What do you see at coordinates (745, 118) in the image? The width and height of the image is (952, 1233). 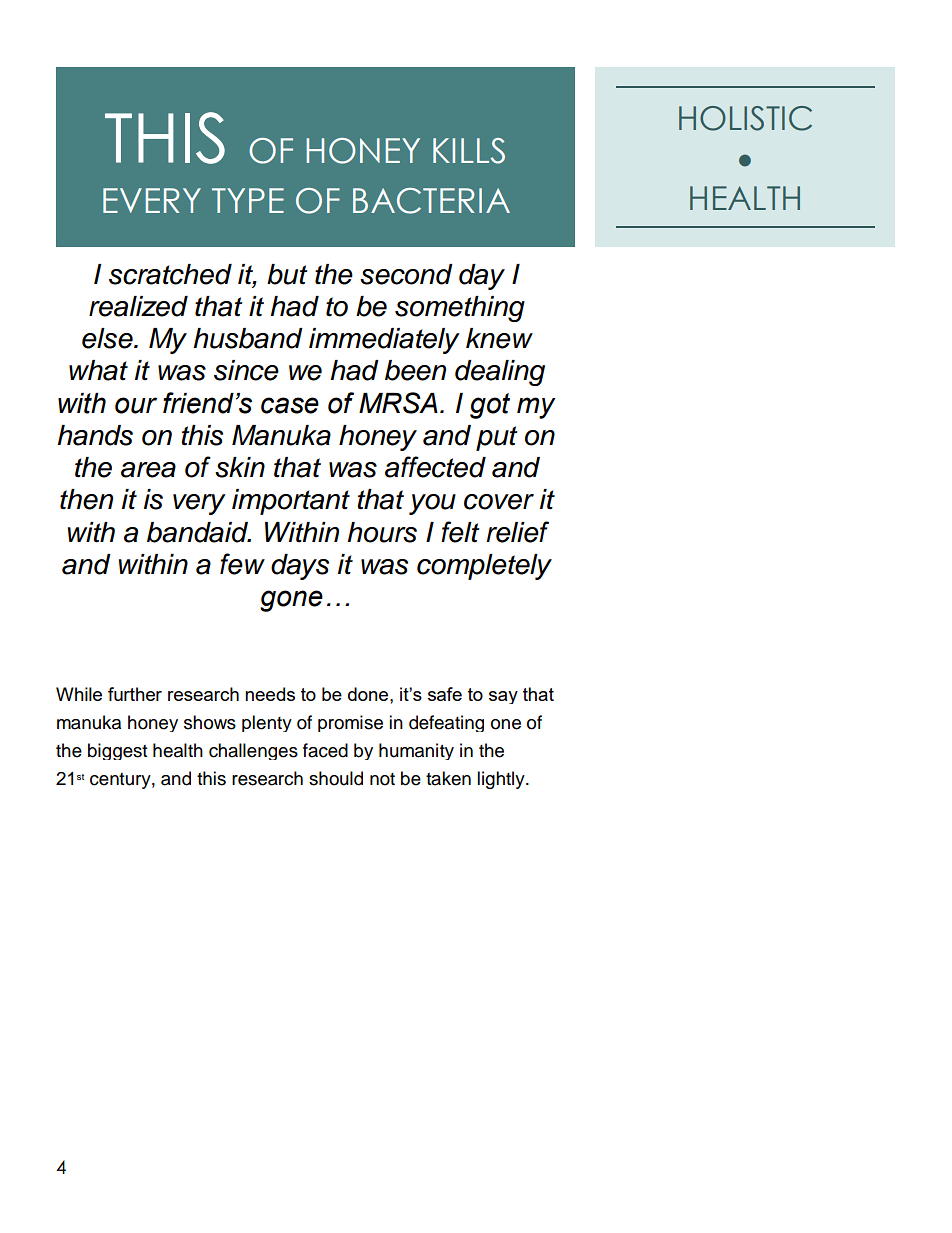 I see `HOLISTIC` at bounding box center [745, 118].
